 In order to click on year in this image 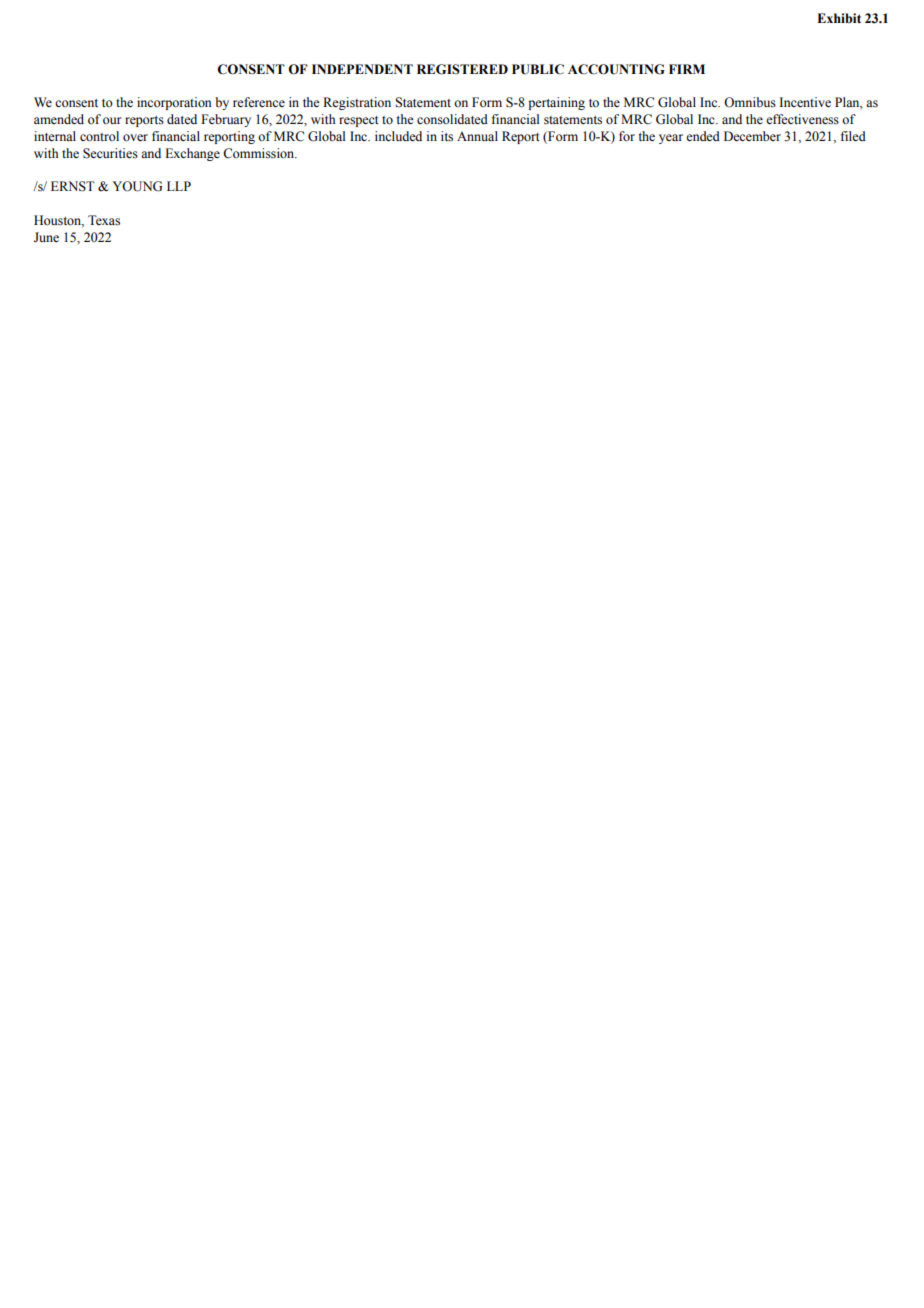, I will do `click(671, 139)`.
